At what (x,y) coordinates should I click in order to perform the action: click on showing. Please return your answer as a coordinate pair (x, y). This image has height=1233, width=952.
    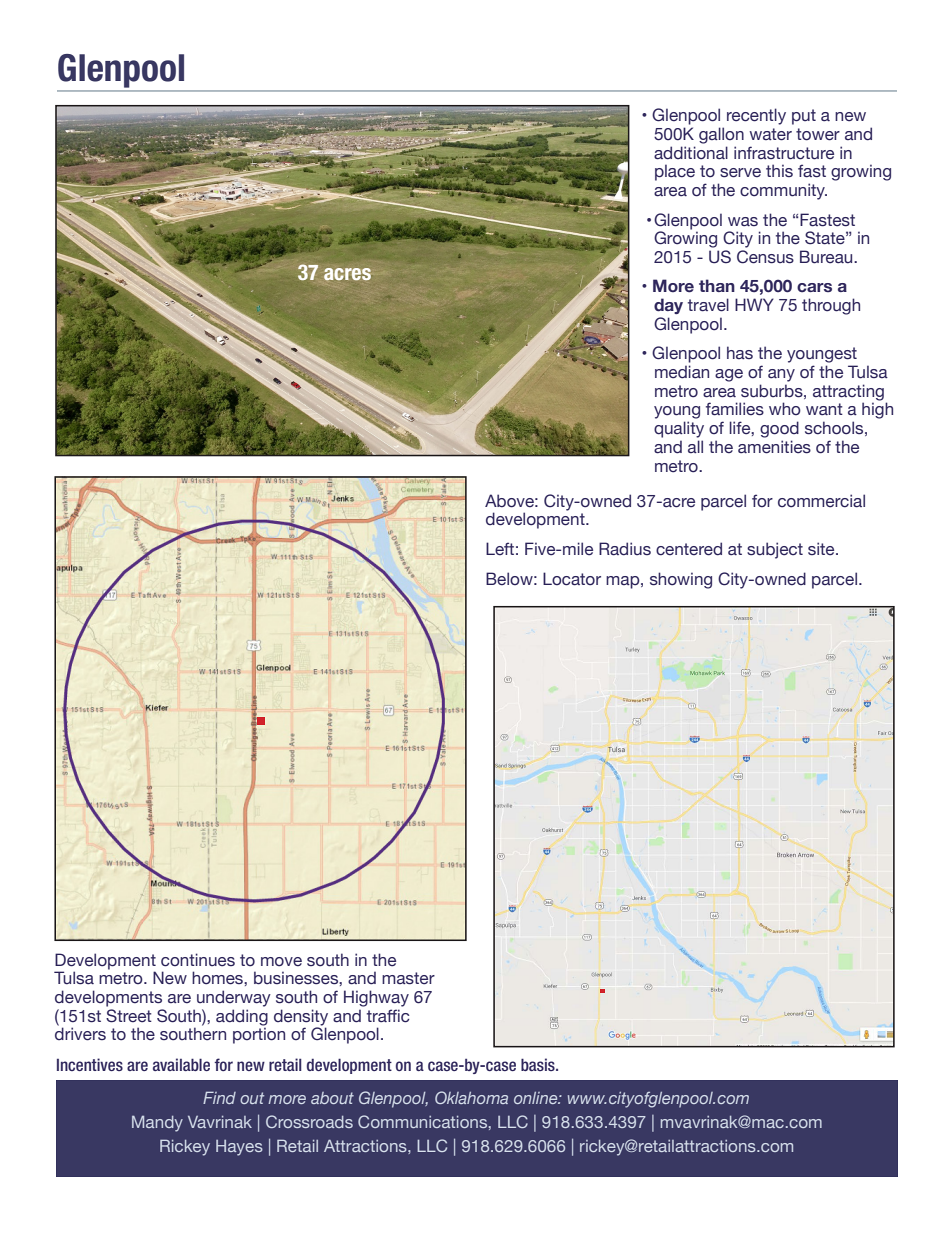
    Looking at the image, I should click on (681, 580).
